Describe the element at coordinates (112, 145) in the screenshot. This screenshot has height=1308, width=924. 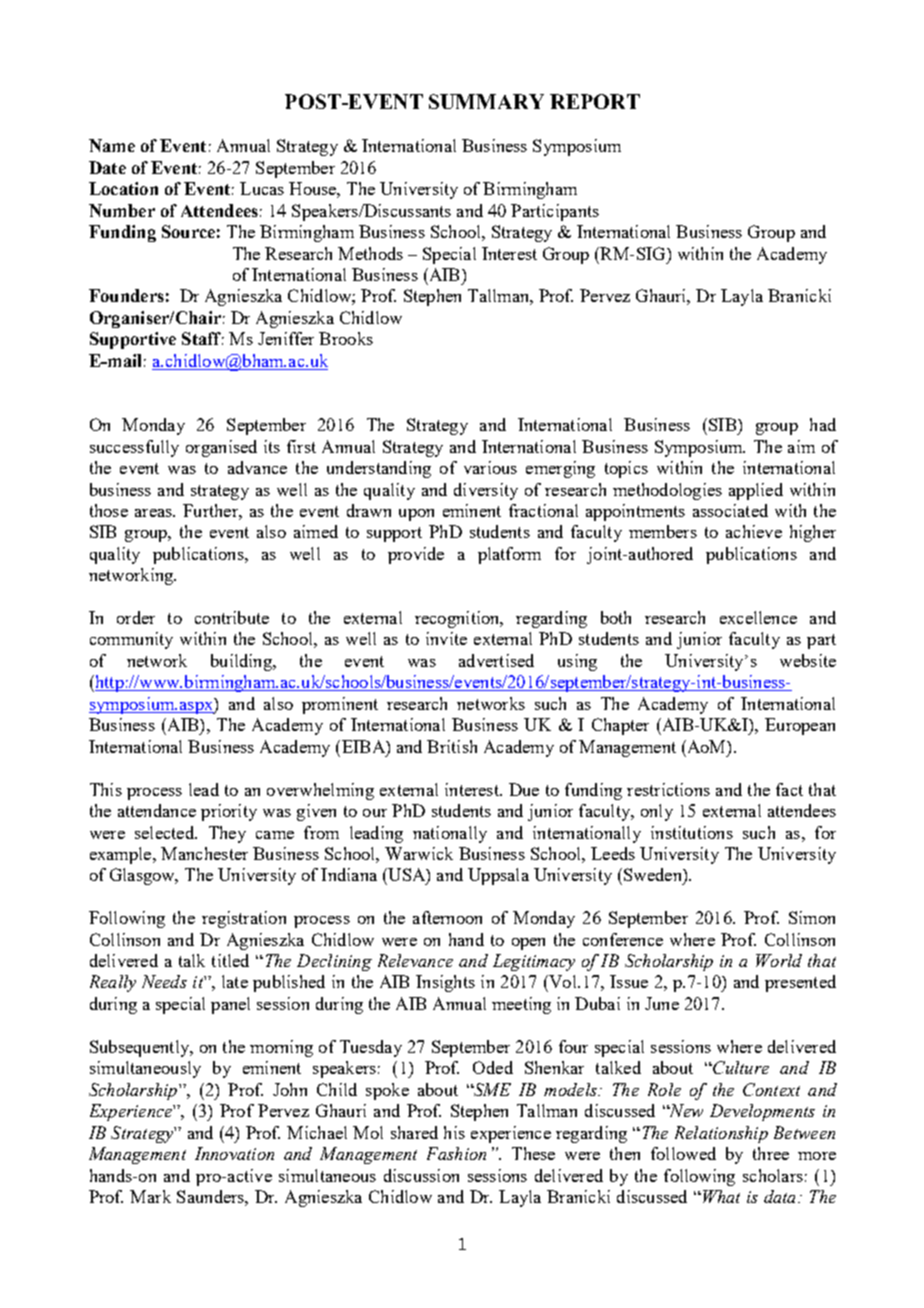
I see `Name` at that location.
